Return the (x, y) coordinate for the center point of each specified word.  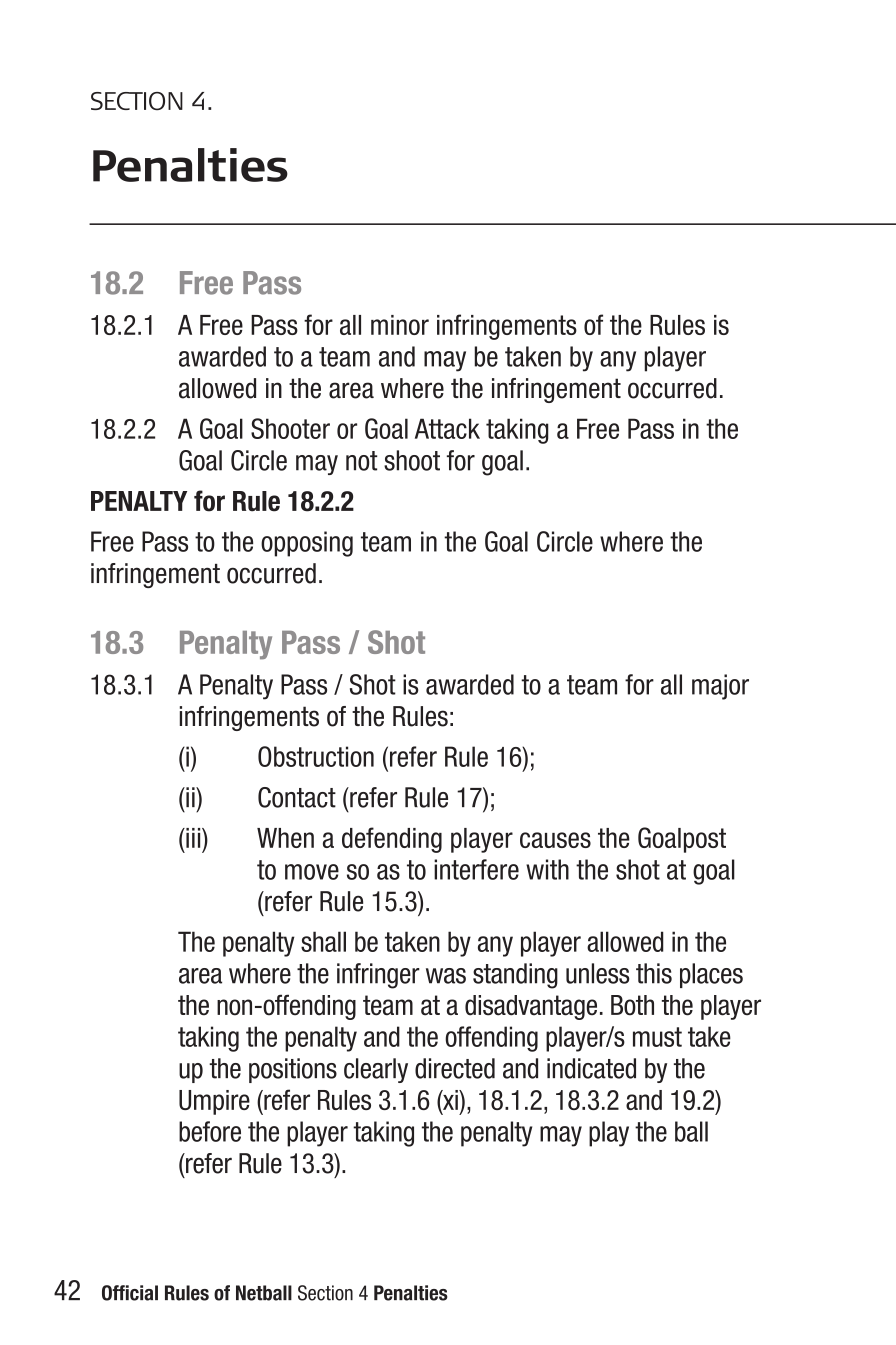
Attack (447, 428)
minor (400, 325)
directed (455, 1068)
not (361, 461)
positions (293, 1070)
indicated (591, 1068)
